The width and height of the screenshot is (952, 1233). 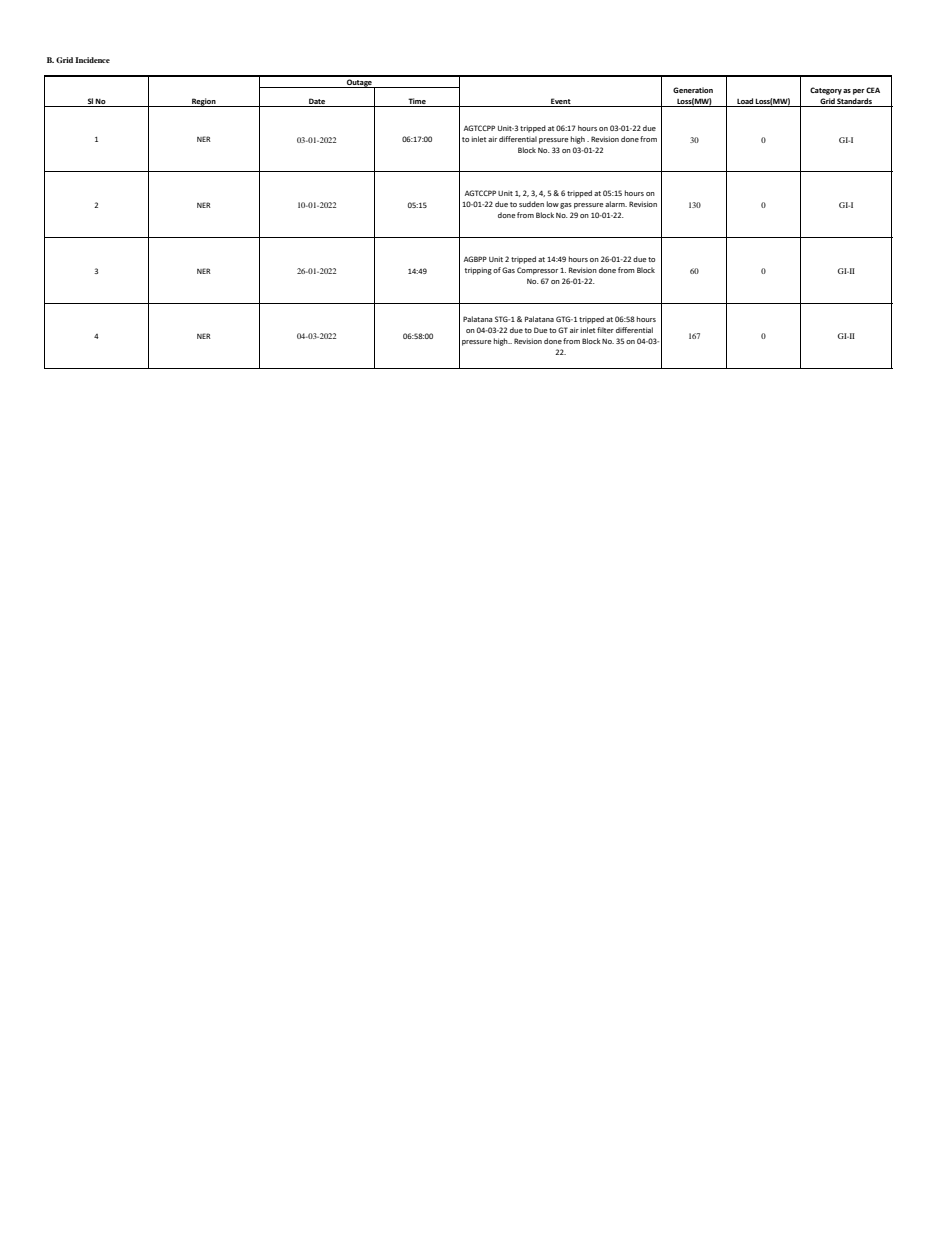 I want to click on Load, so click(x=745, y=102).
